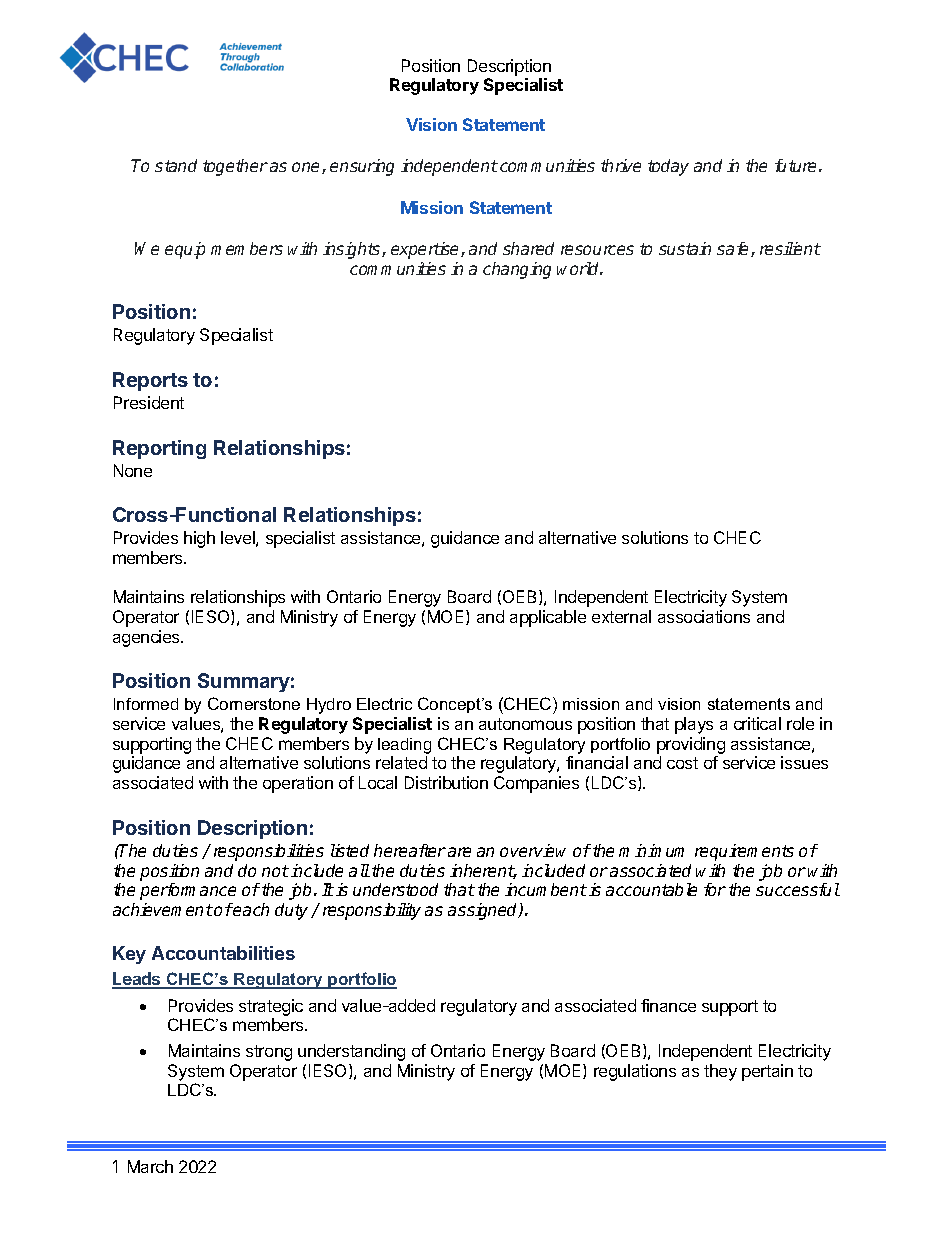 The image size is (952, 1233). I want to click on today, so click(668, 167).
